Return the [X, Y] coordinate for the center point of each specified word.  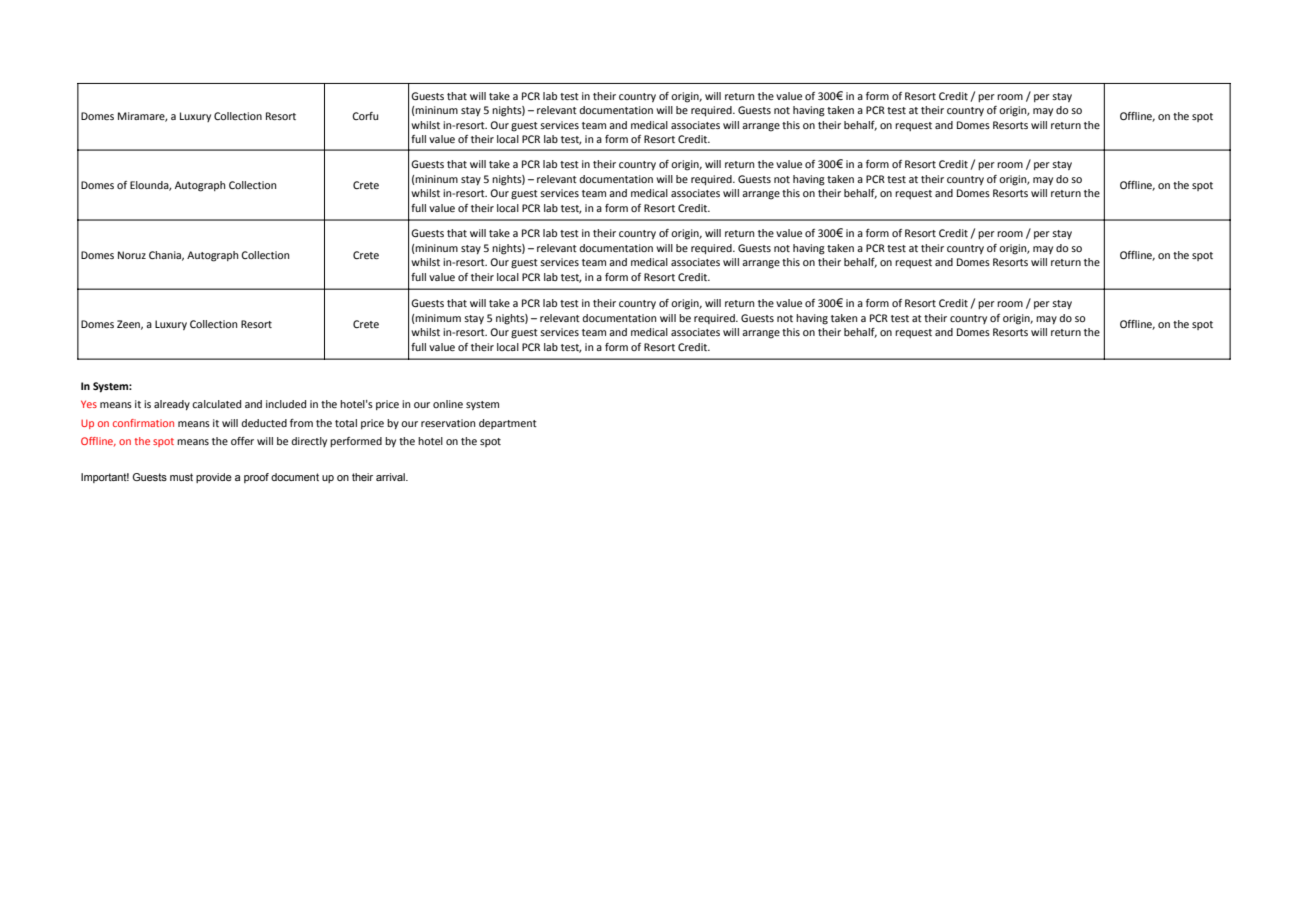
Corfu [365, 116]
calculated [216, 404]
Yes [89, 404]
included [286, 404]
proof [256, 478]
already [172, 405]
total [346, 423]
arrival [391, 477]
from [301, 423]
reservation [448, 423]
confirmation [143, 423]
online [448, 404]
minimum [437, 319]
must [181, 477]
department [508, 424]
